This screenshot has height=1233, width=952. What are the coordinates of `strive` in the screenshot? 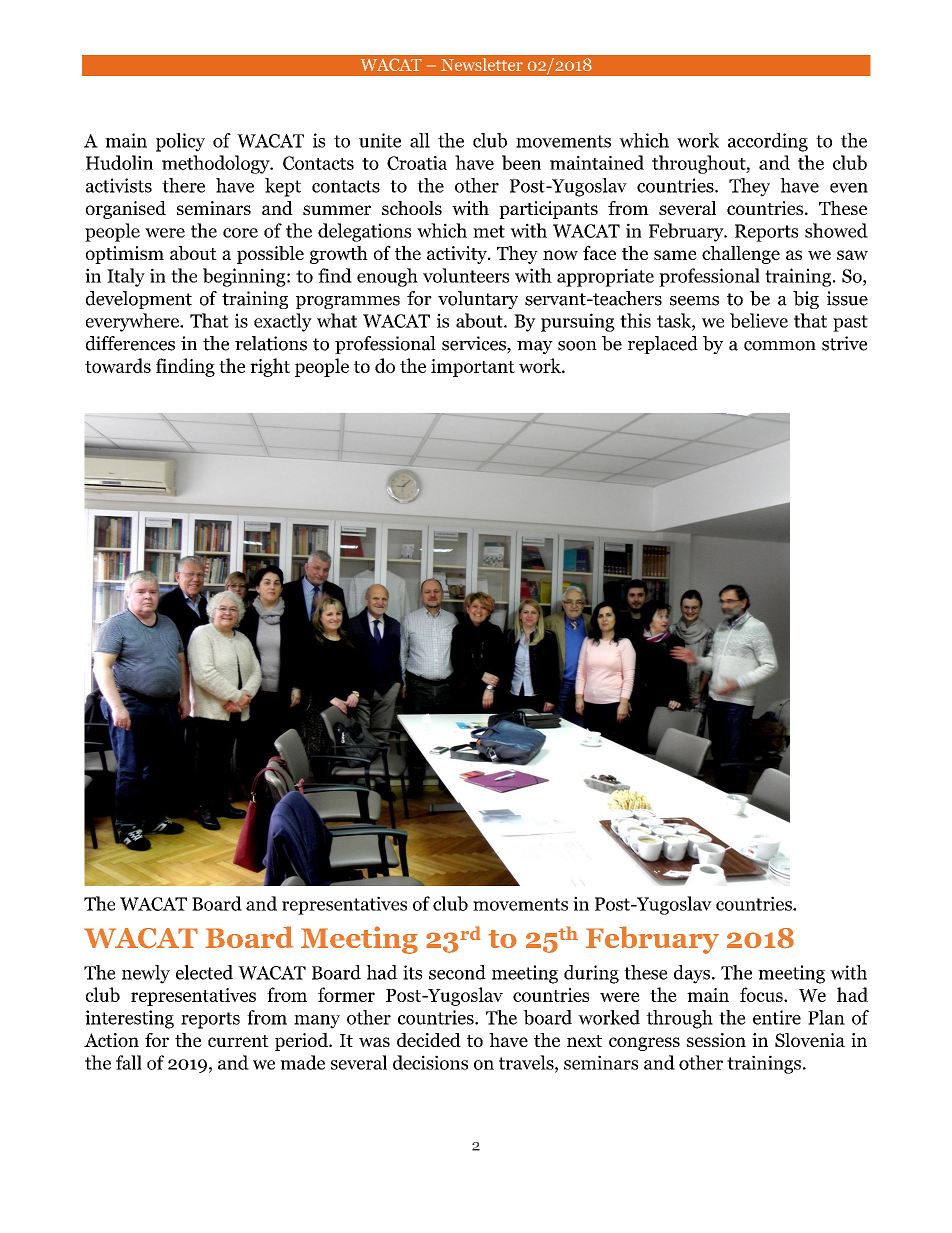 It's located at (844, 343).
